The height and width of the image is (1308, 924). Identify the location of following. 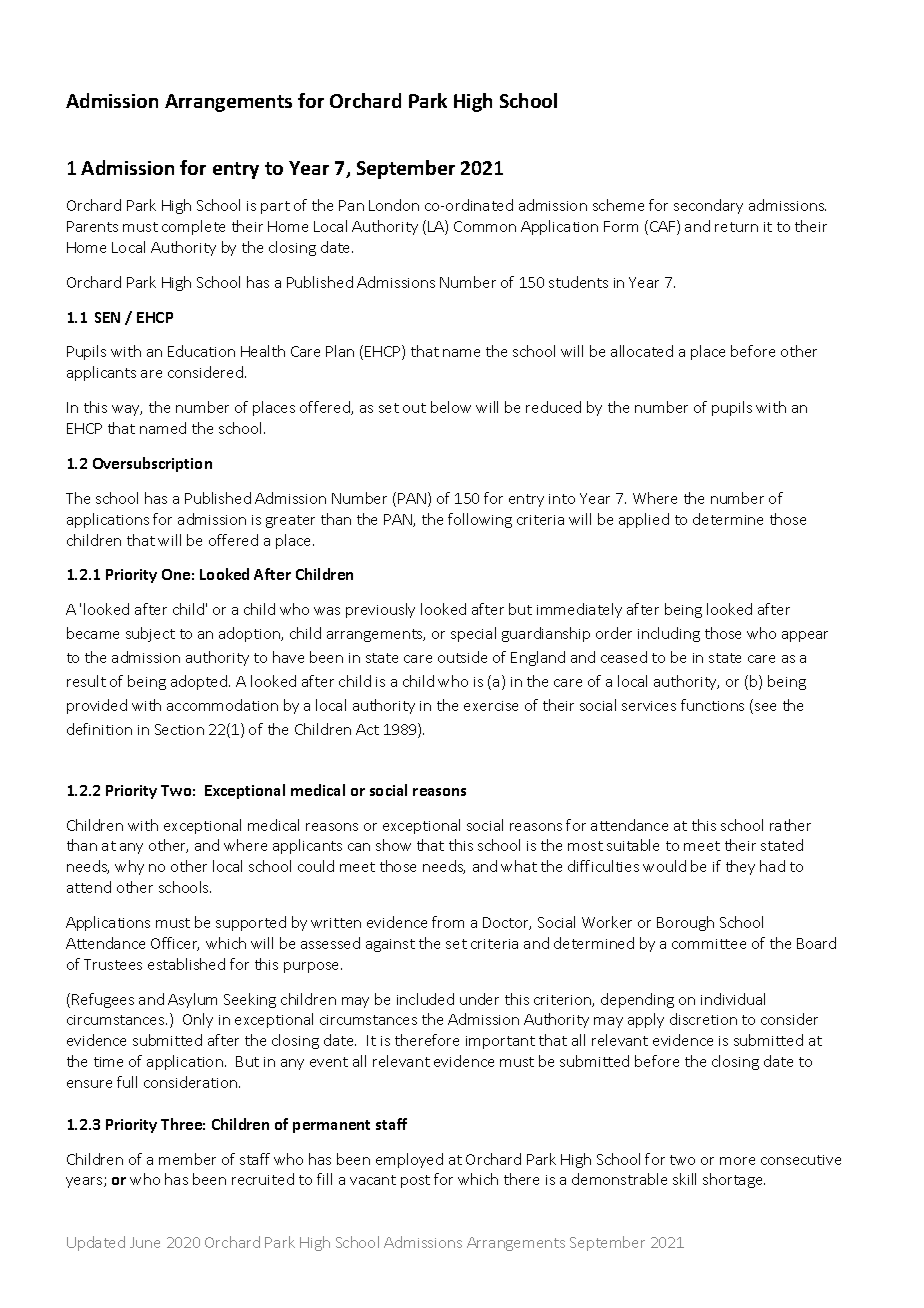
(480, 520).
